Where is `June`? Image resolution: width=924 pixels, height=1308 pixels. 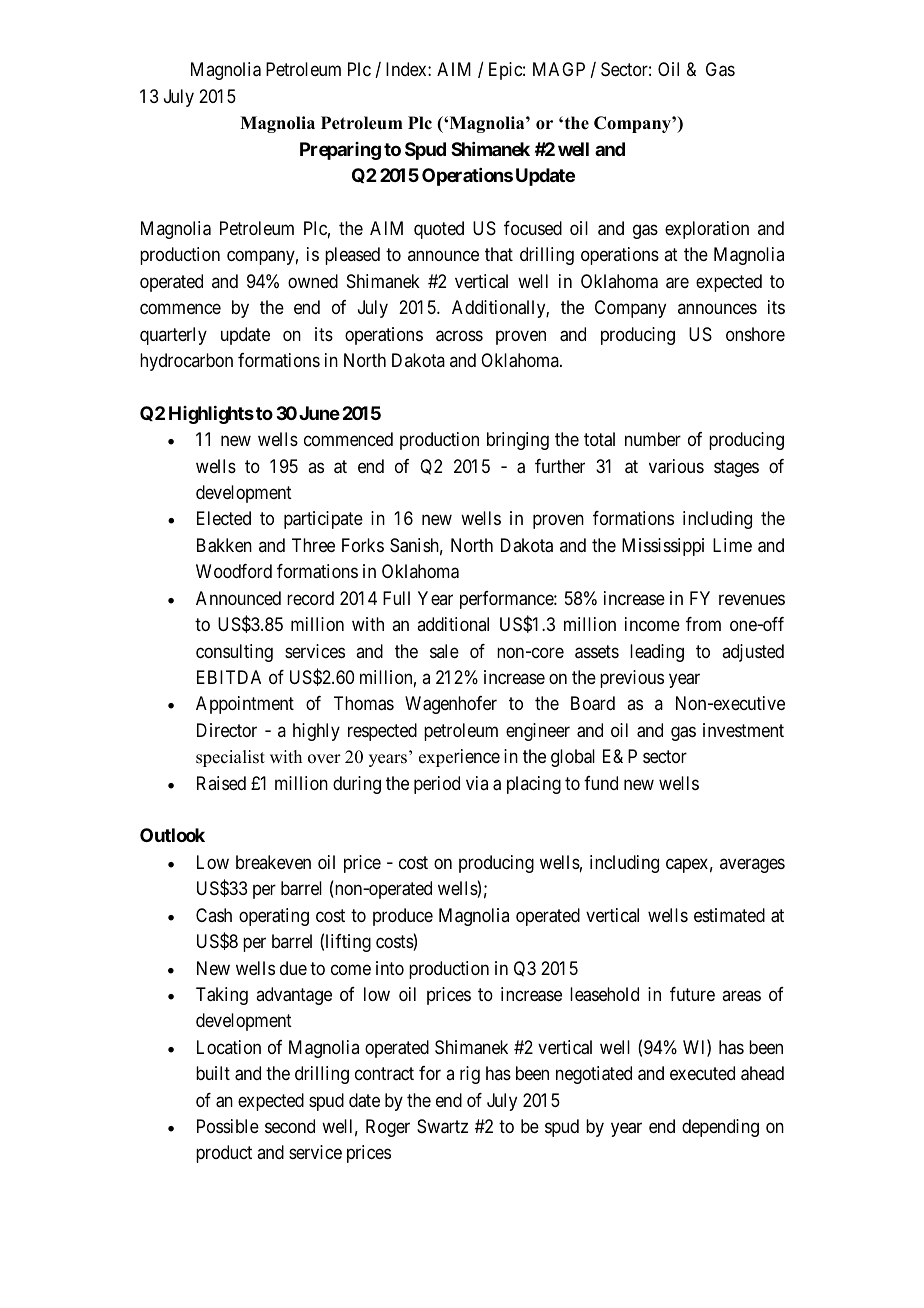
June is located at coordinates (319, 413).
